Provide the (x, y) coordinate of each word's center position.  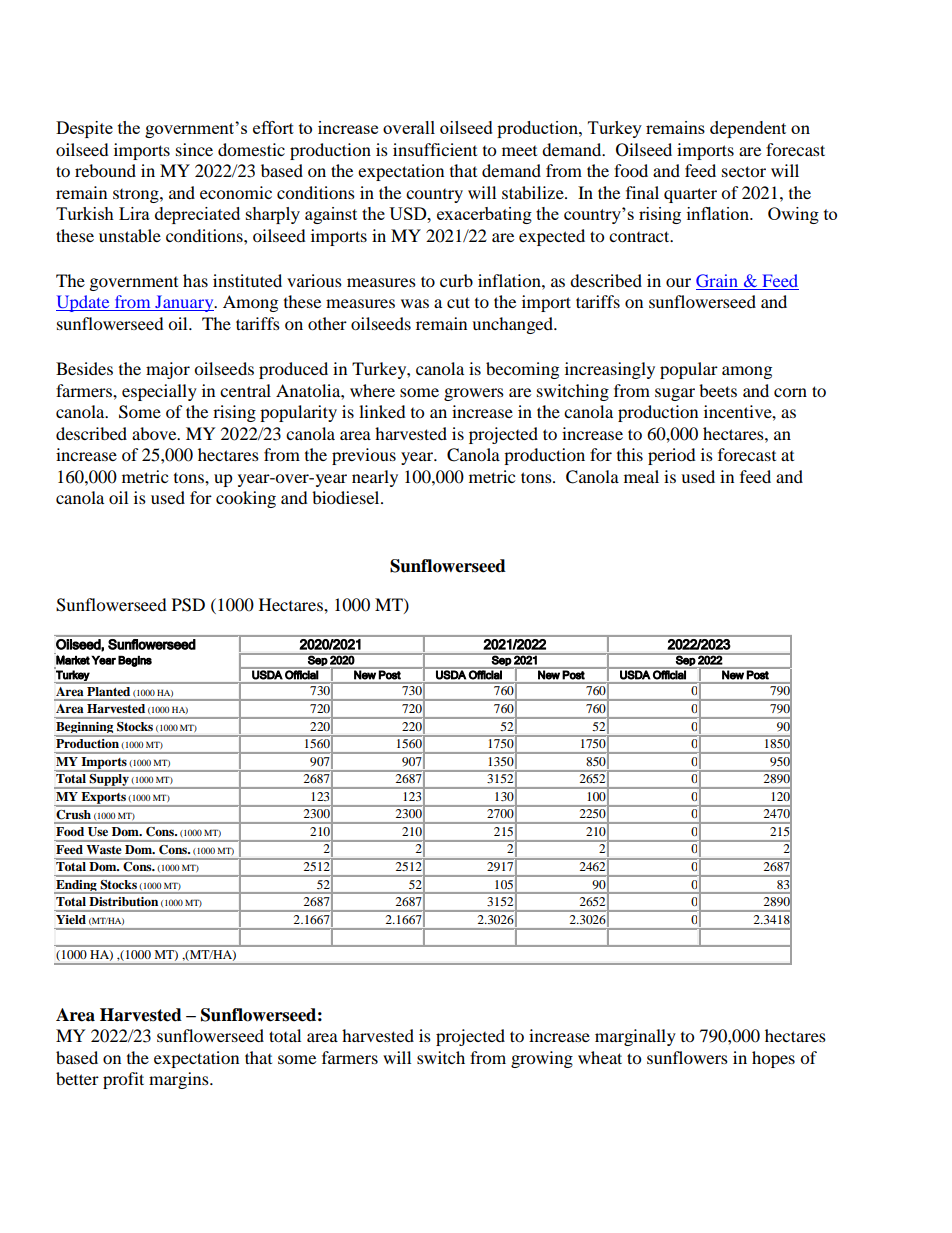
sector (744, 171)
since (194, 149)
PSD (188, 605)
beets (718, 390)
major (168, 370)
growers (474, 394)
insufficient (435, 149)
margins (180, 1080)
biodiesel (347, 497)
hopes (773, 1059)
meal (641, 476)
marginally (635, 1037)
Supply (109, 780)
